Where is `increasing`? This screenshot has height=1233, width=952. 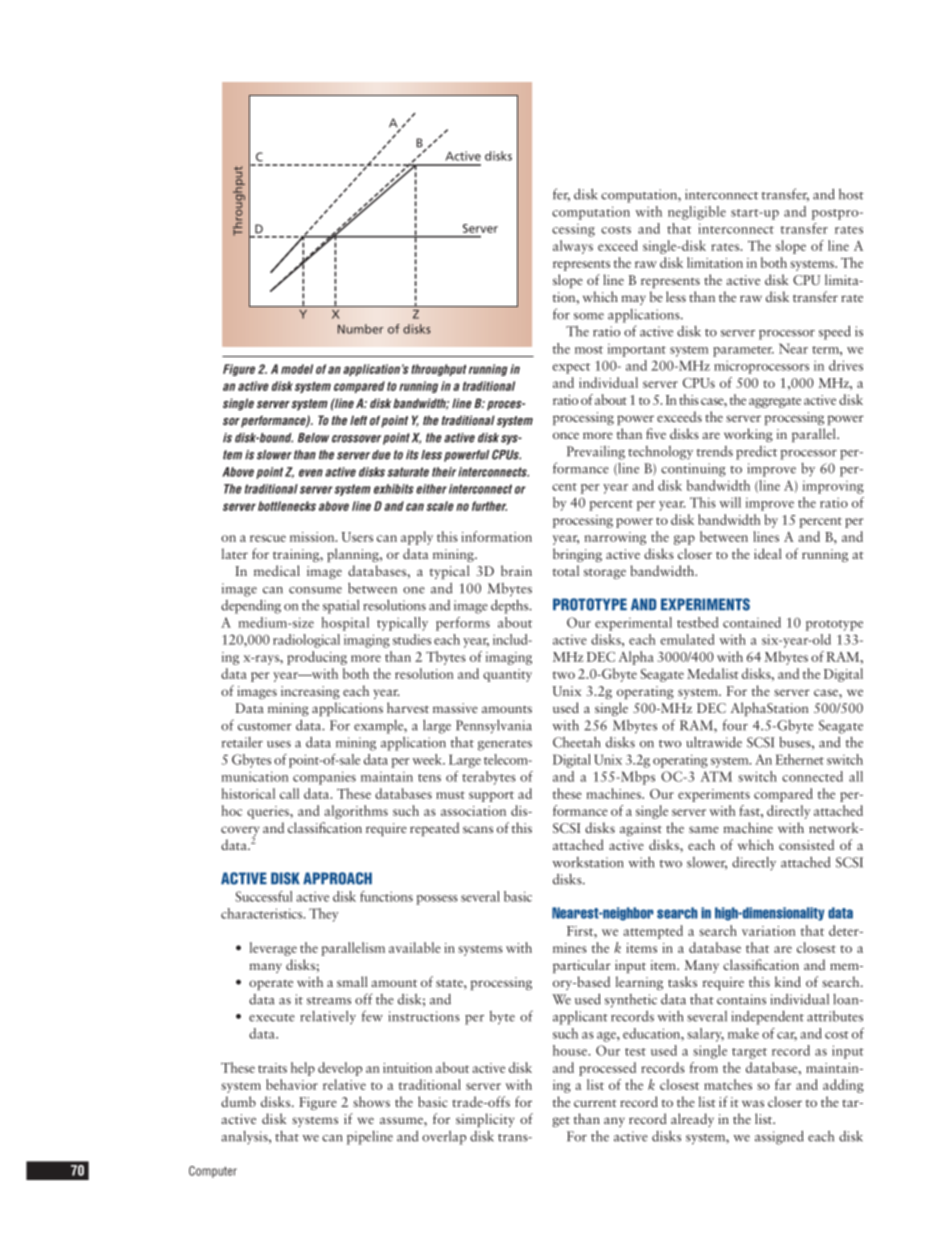
increasing is located at coordinates (310, 692).
